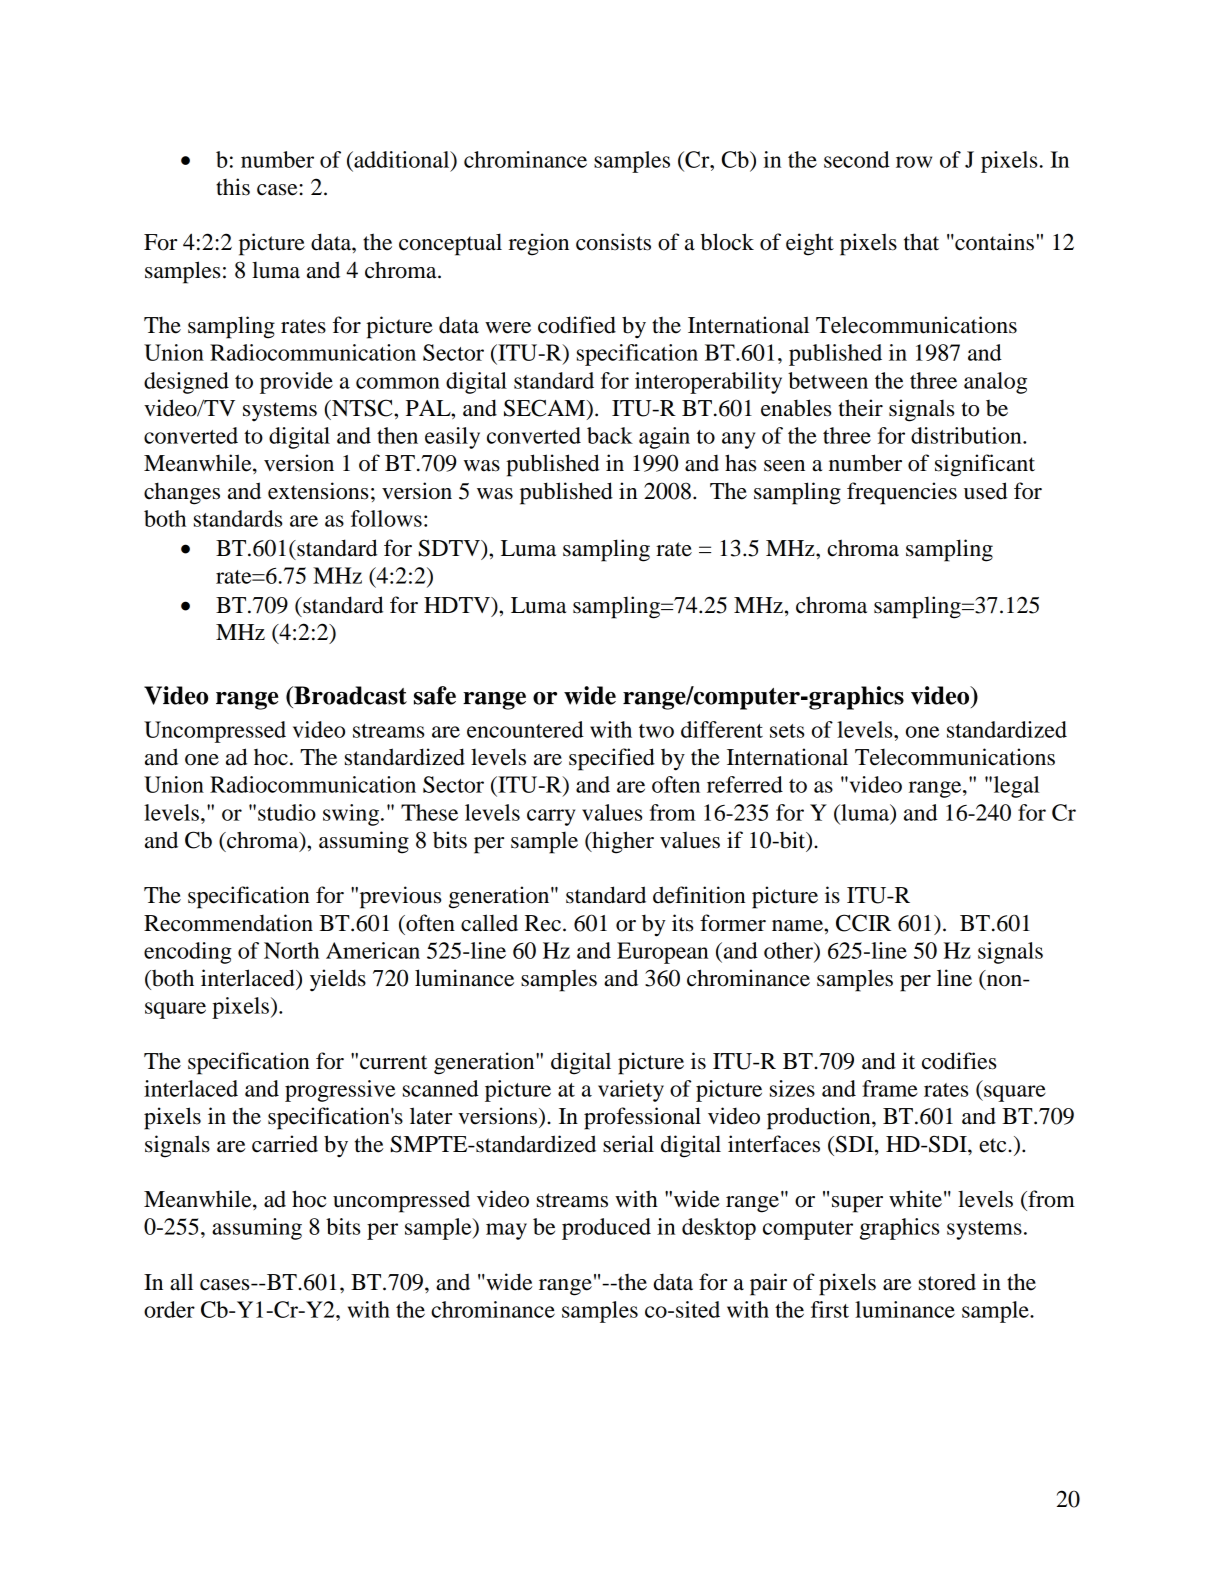  Describe the element at coordinates (613, 242) in the screenshot. I see `consists` at that location.
